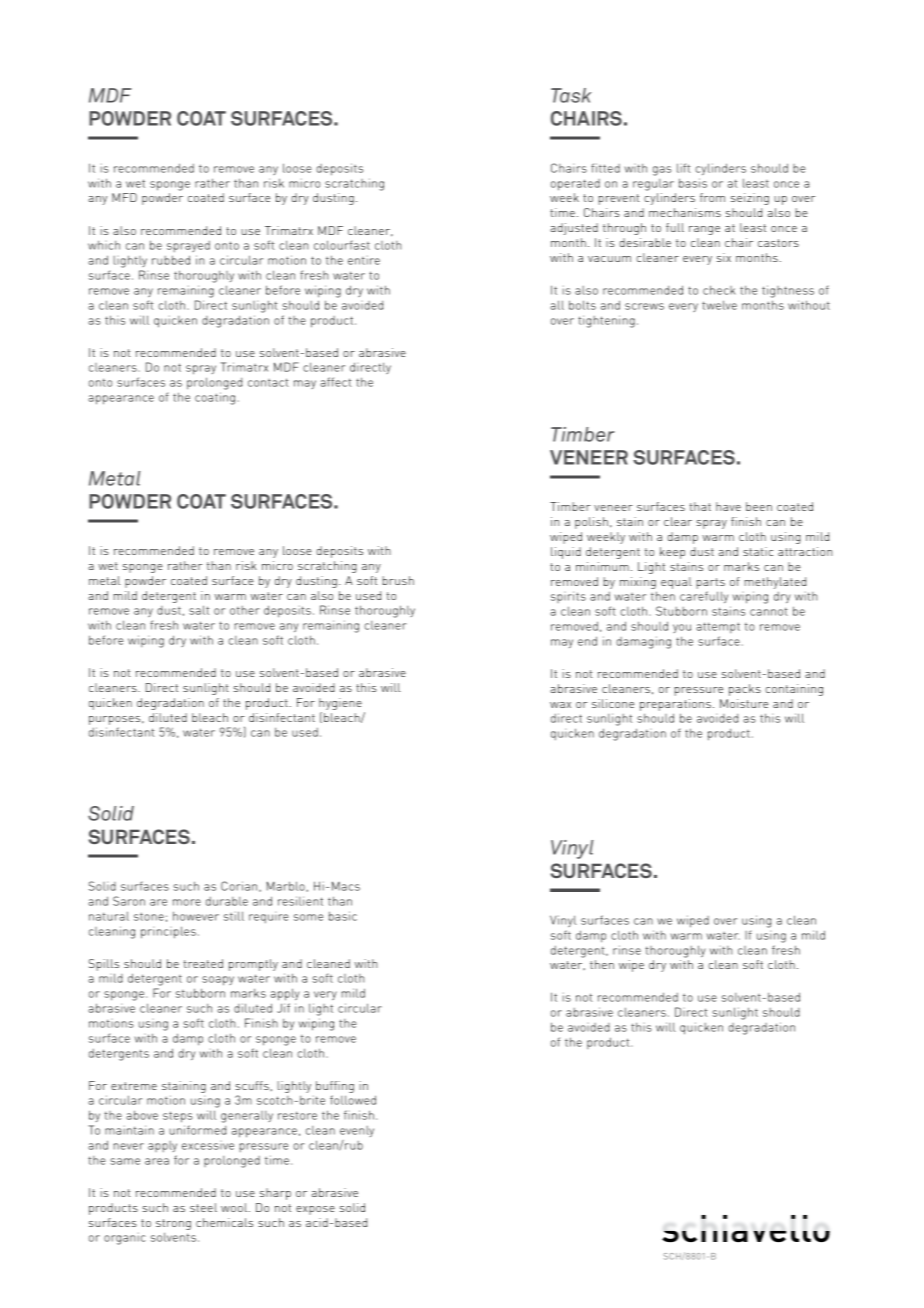 This screenshot has height=1308, width=924. Describe the element at coordinates (268, 382) in the screenshot. I see `contact` at that location.
